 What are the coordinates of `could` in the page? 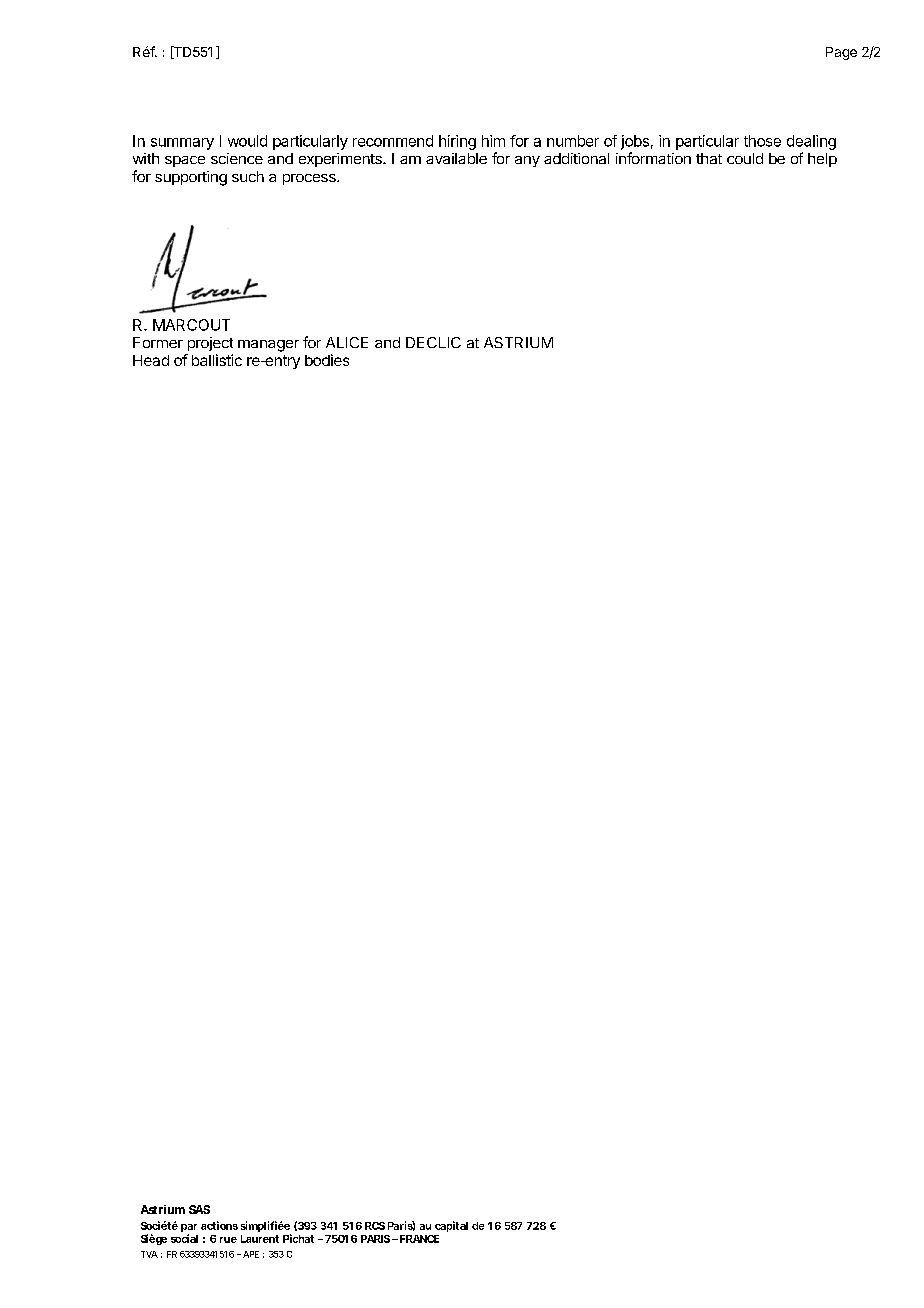 It's located at (745, 158).
